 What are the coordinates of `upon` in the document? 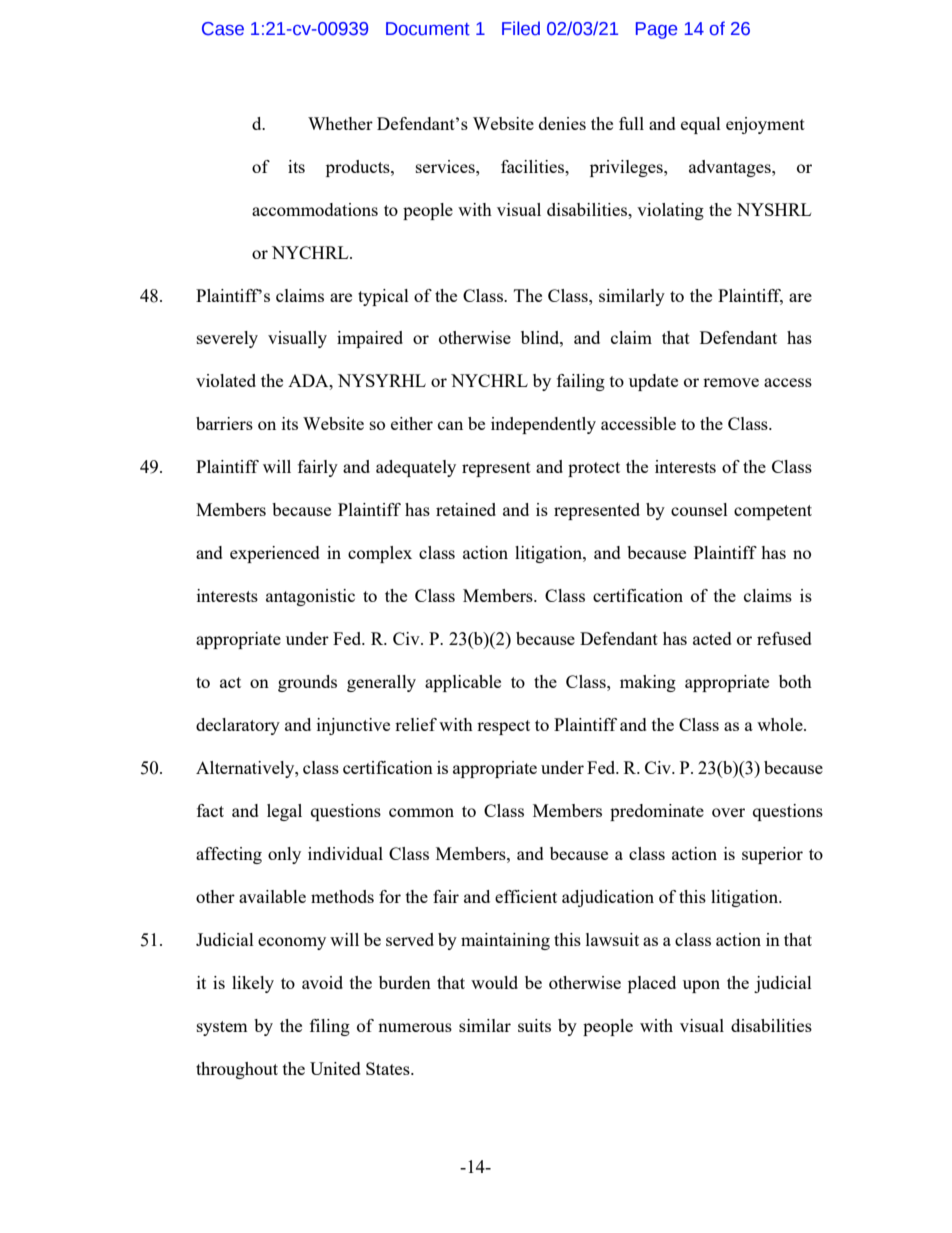 It's located at (701, 986).
